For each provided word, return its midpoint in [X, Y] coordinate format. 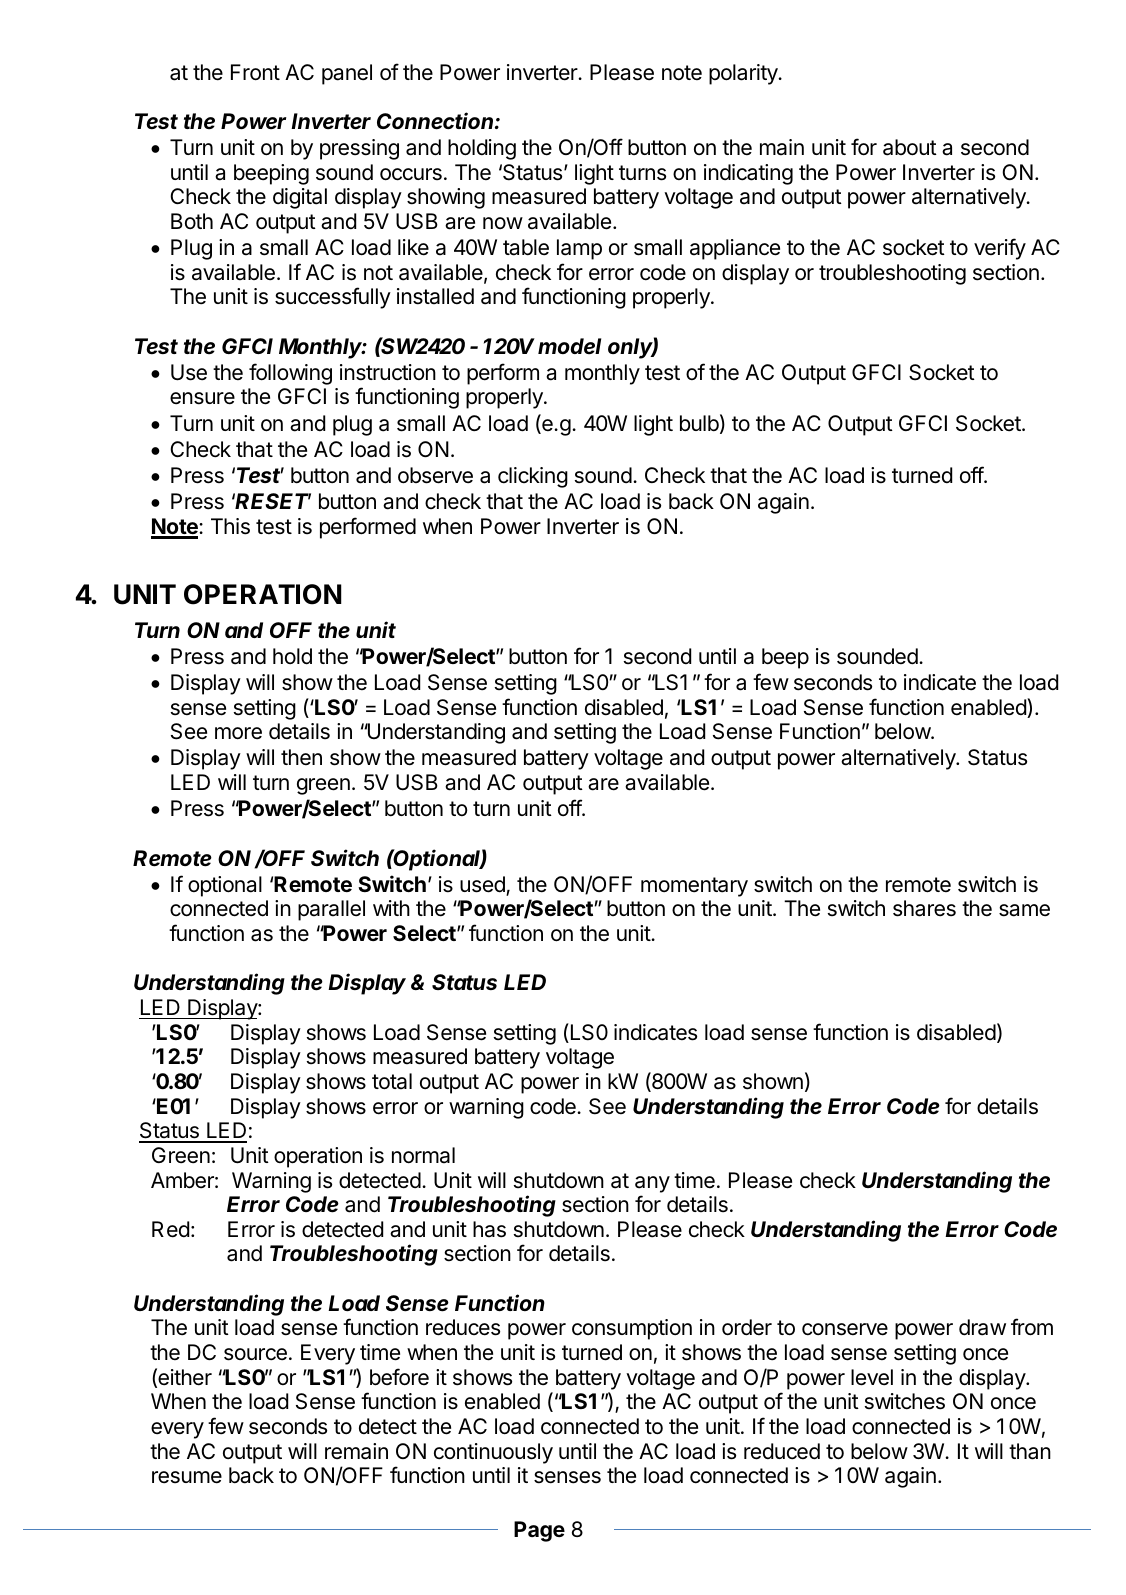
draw [982, 1327]
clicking [533, 477]
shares [924, 908]
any [652, 1184]
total [392, 1081]
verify [1000, 249]
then [301, 757]
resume [187, 1477]
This [230, 526]
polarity [744, 74]
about [910, 147]
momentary [694, 887]
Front [255, 72]
